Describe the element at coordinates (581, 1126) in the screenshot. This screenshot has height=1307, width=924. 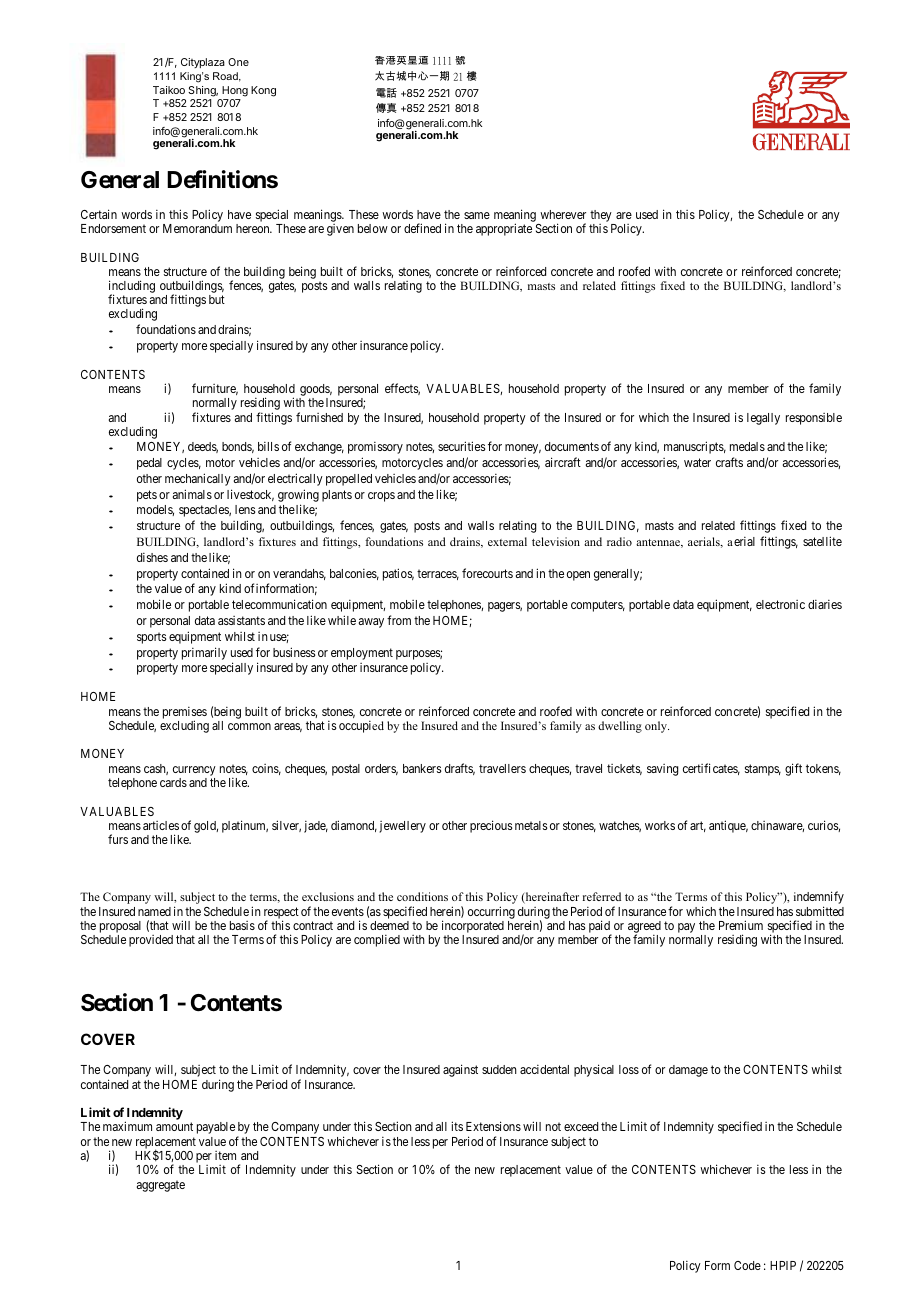
I see `exceed` at that location.
